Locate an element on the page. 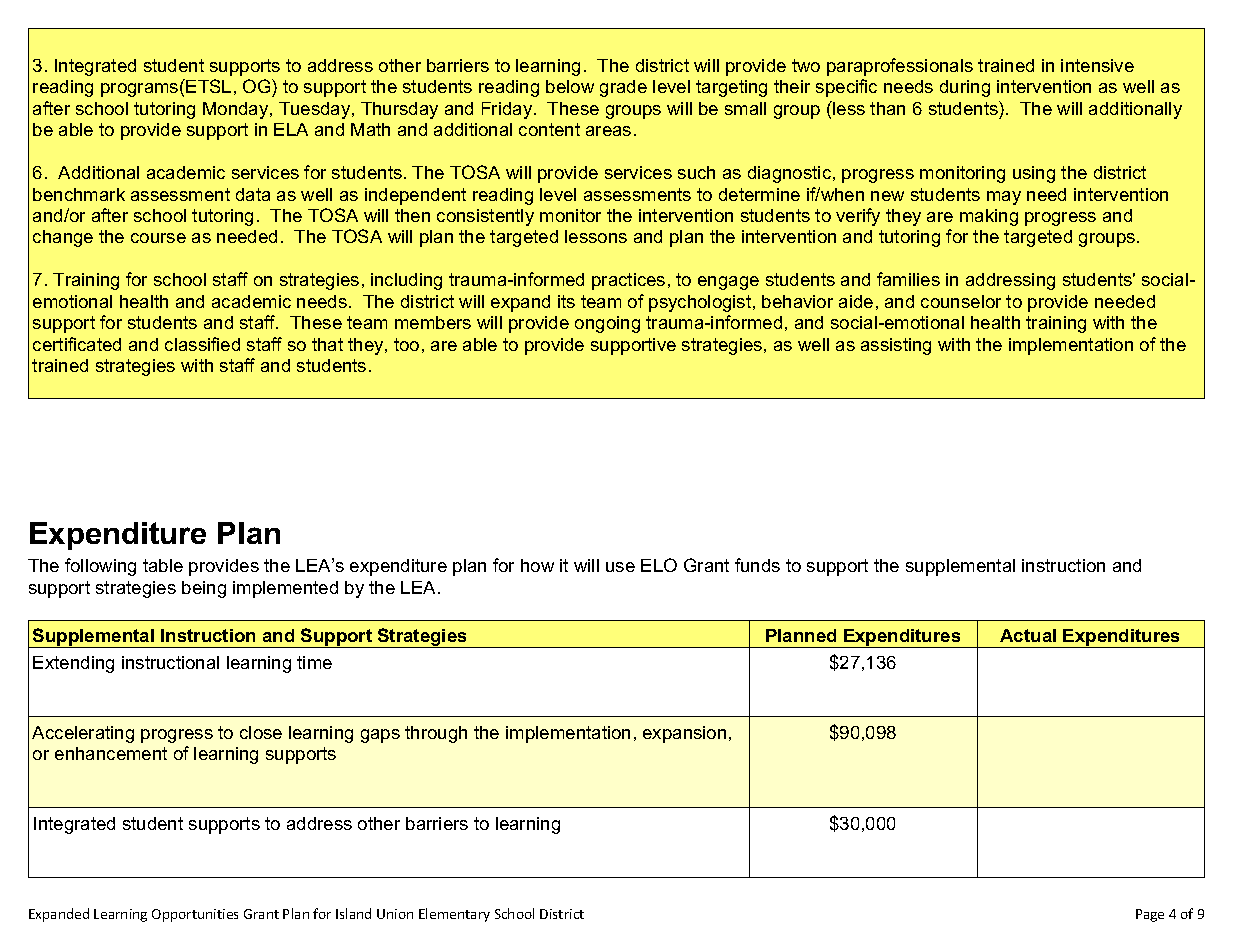  following is located at coordinates (100, 567).
